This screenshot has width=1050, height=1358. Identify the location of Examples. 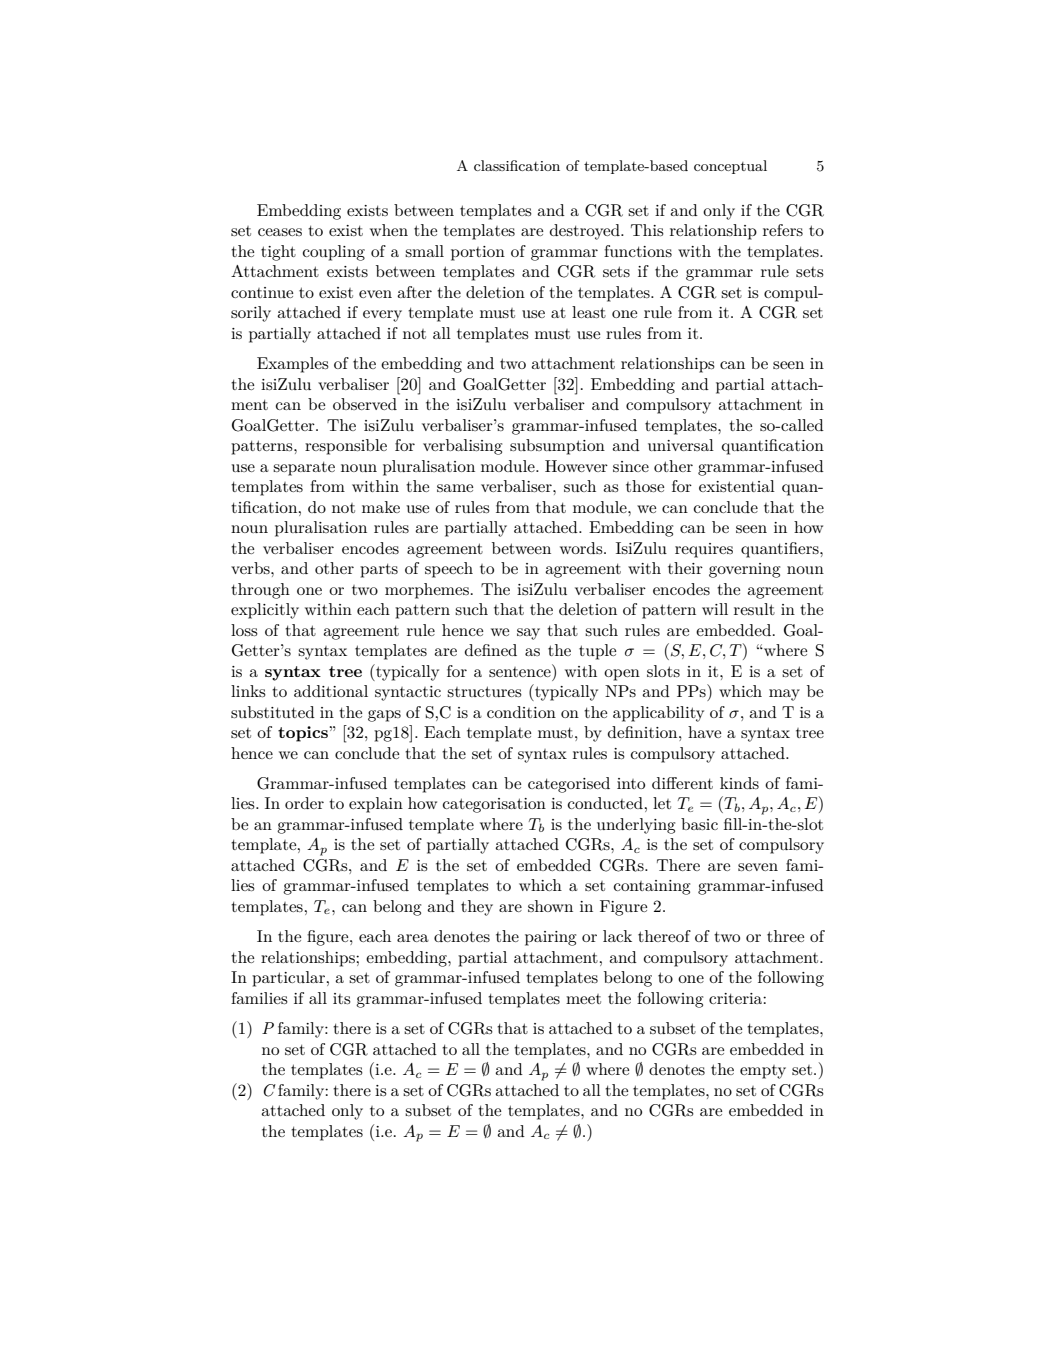
(293, 365).
